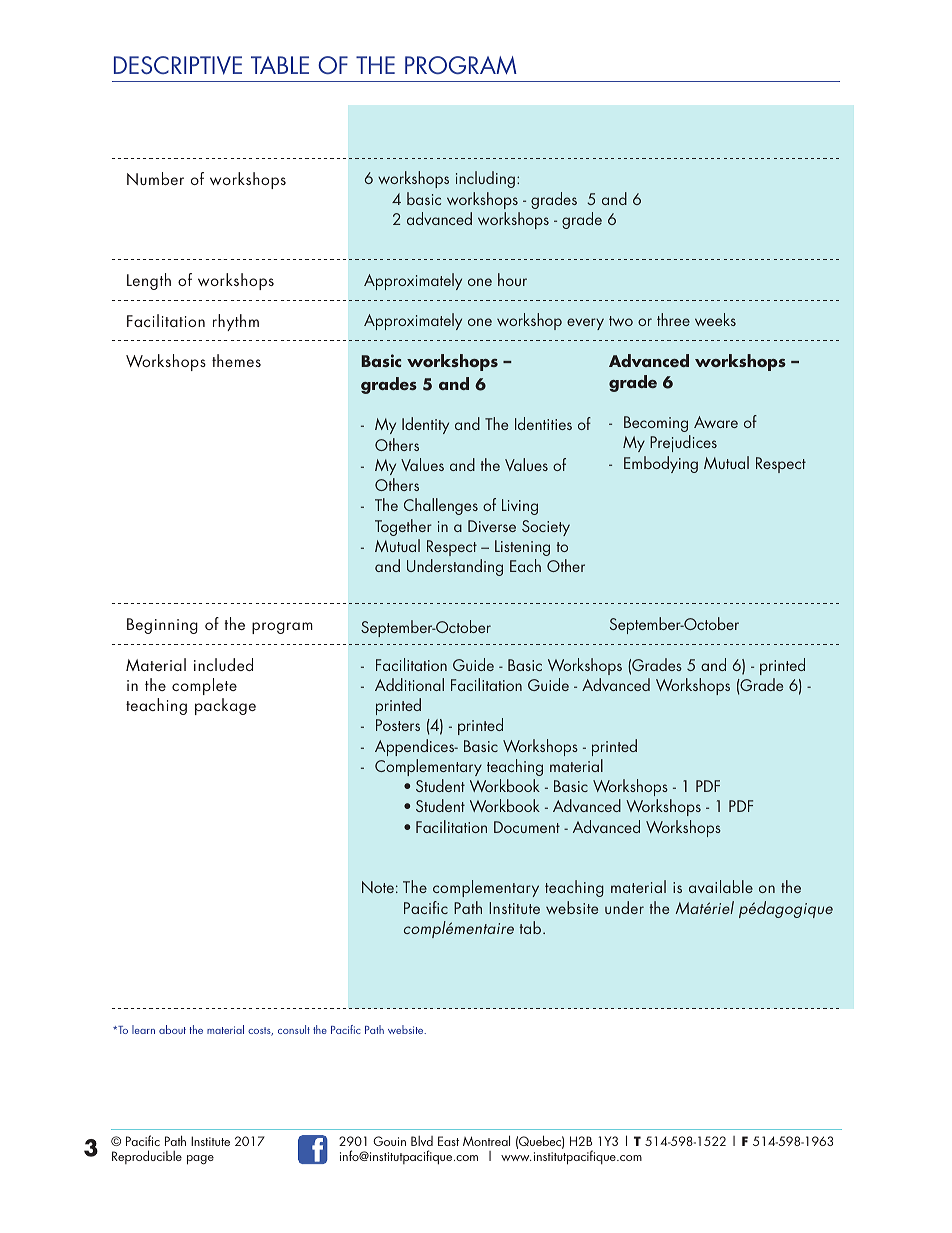 The width and height of the document is (952, 1233). Describe the element at coordinates (422, 1141) in the document. I see `Blvd` at that location.
